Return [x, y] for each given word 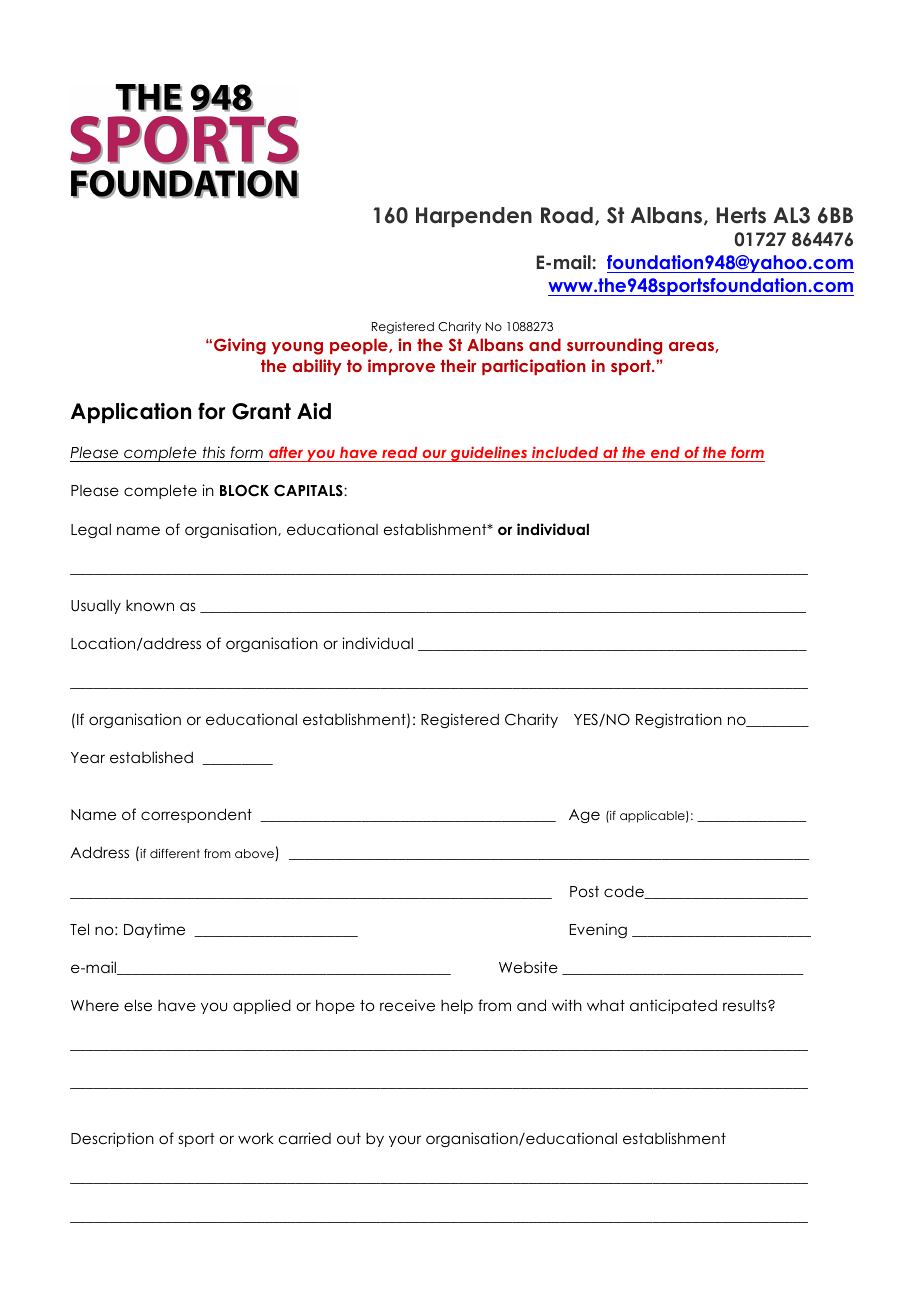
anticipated [673, 1006]
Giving [240, 346]
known [150, 605]
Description [112, 1139]
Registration [679, 720]
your [405, 1141]
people [360, 346]
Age [584, 816]
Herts [741, 215]
